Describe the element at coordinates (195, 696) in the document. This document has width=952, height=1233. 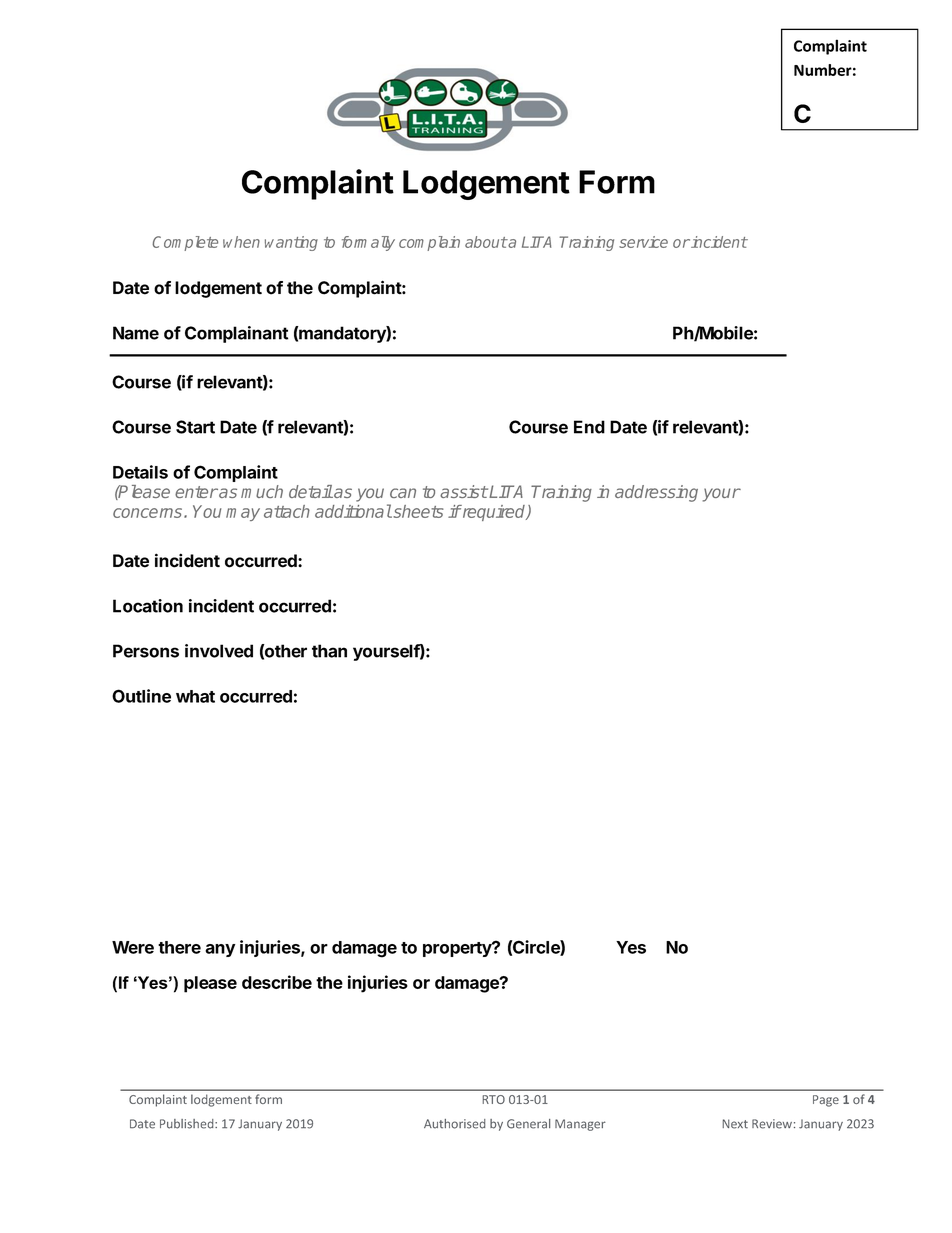
I see `what` at that location.
